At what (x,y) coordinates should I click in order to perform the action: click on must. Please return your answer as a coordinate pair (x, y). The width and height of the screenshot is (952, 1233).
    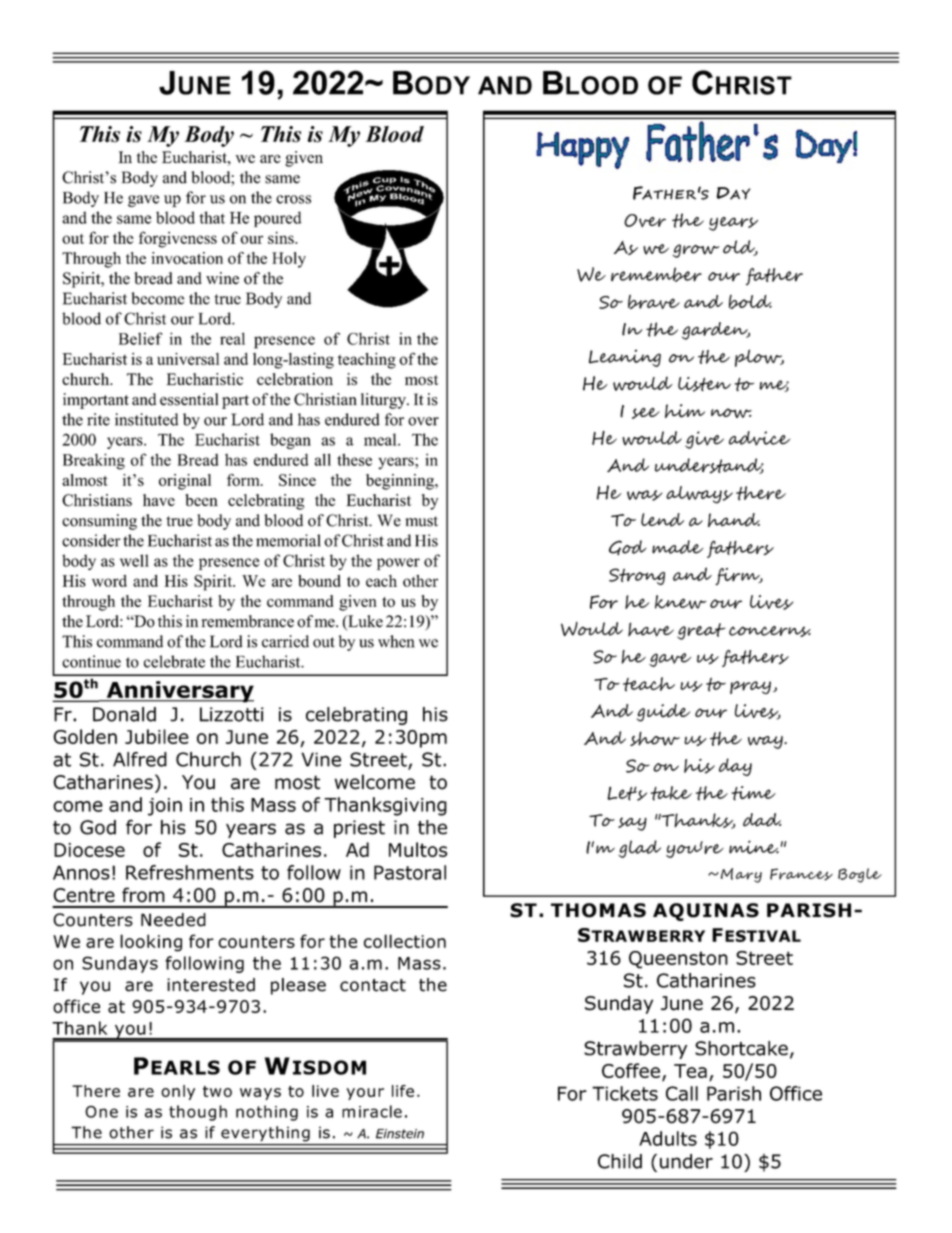
    Looking at the image, I should click on (421, 521).
